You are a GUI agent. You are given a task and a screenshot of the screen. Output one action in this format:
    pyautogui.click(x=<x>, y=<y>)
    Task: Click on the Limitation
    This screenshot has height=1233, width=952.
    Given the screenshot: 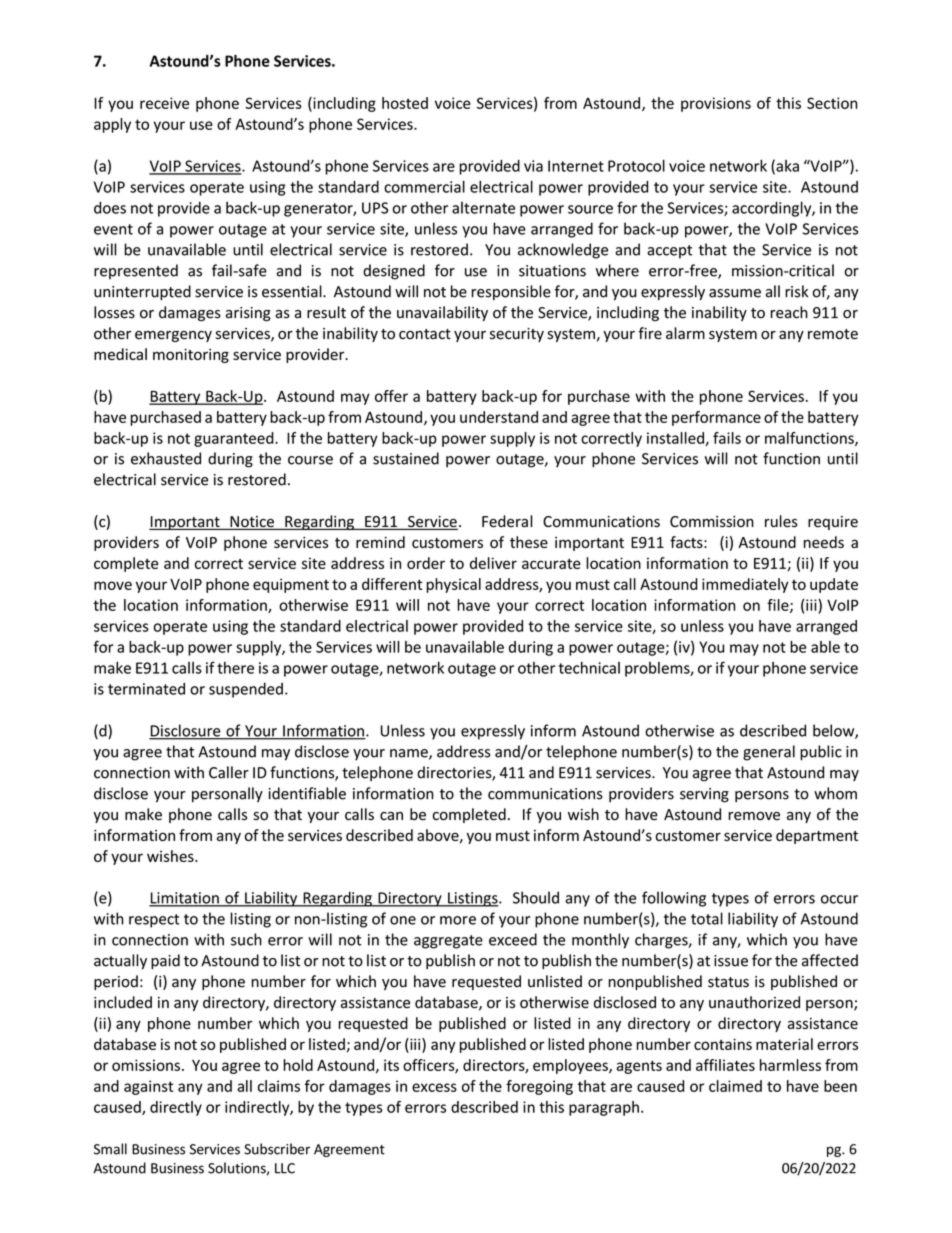 What is the action you would take?
    pyautogui.click(x=185, y=899)
